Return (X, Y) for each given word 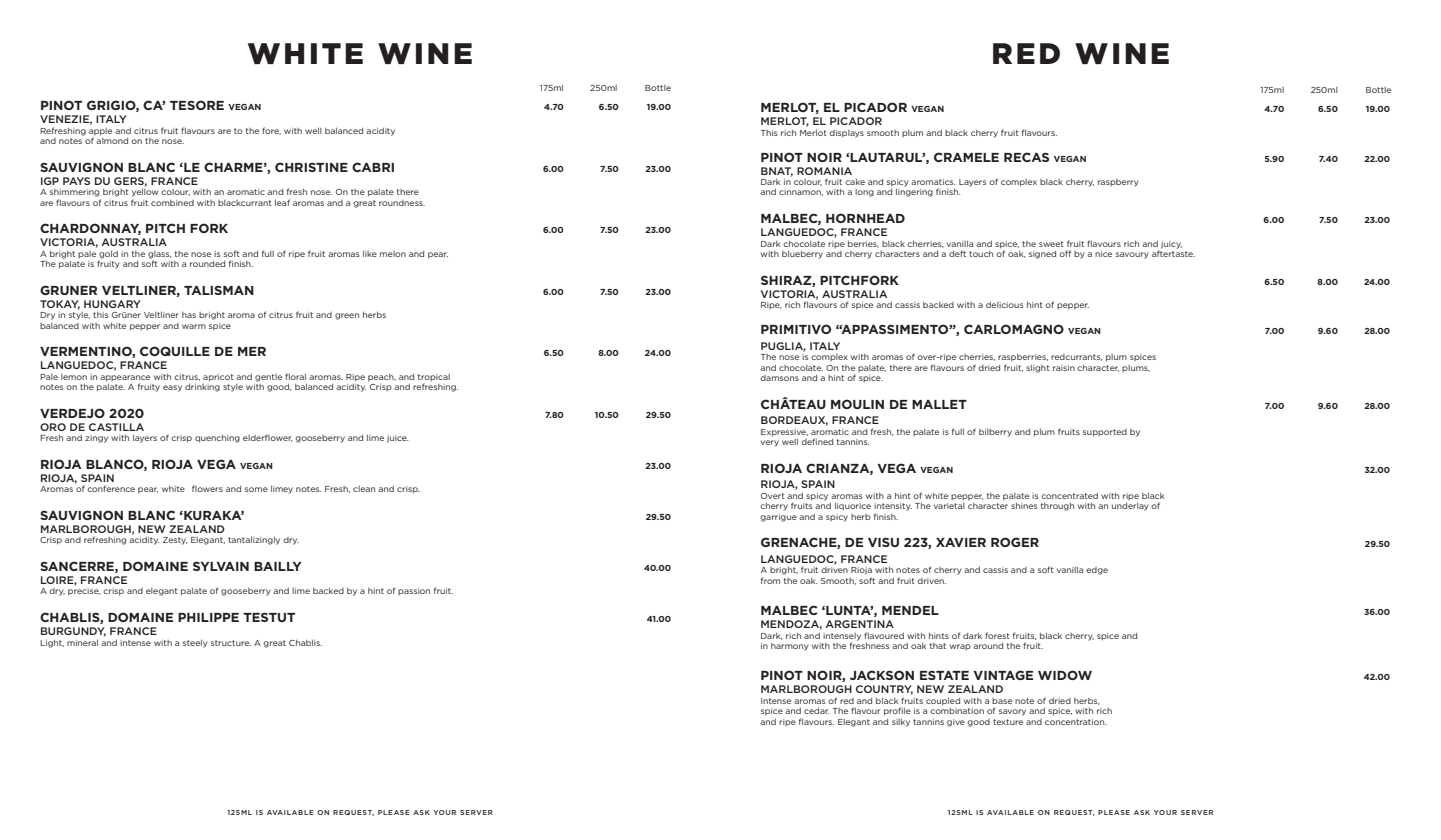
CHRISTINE (311, 167)
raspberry (1118, 183)
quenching (217, 439)
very (770, 443)
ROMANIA (824, 171)
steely (195, 644)
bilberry (995, 433)
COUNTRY (884, 690)
